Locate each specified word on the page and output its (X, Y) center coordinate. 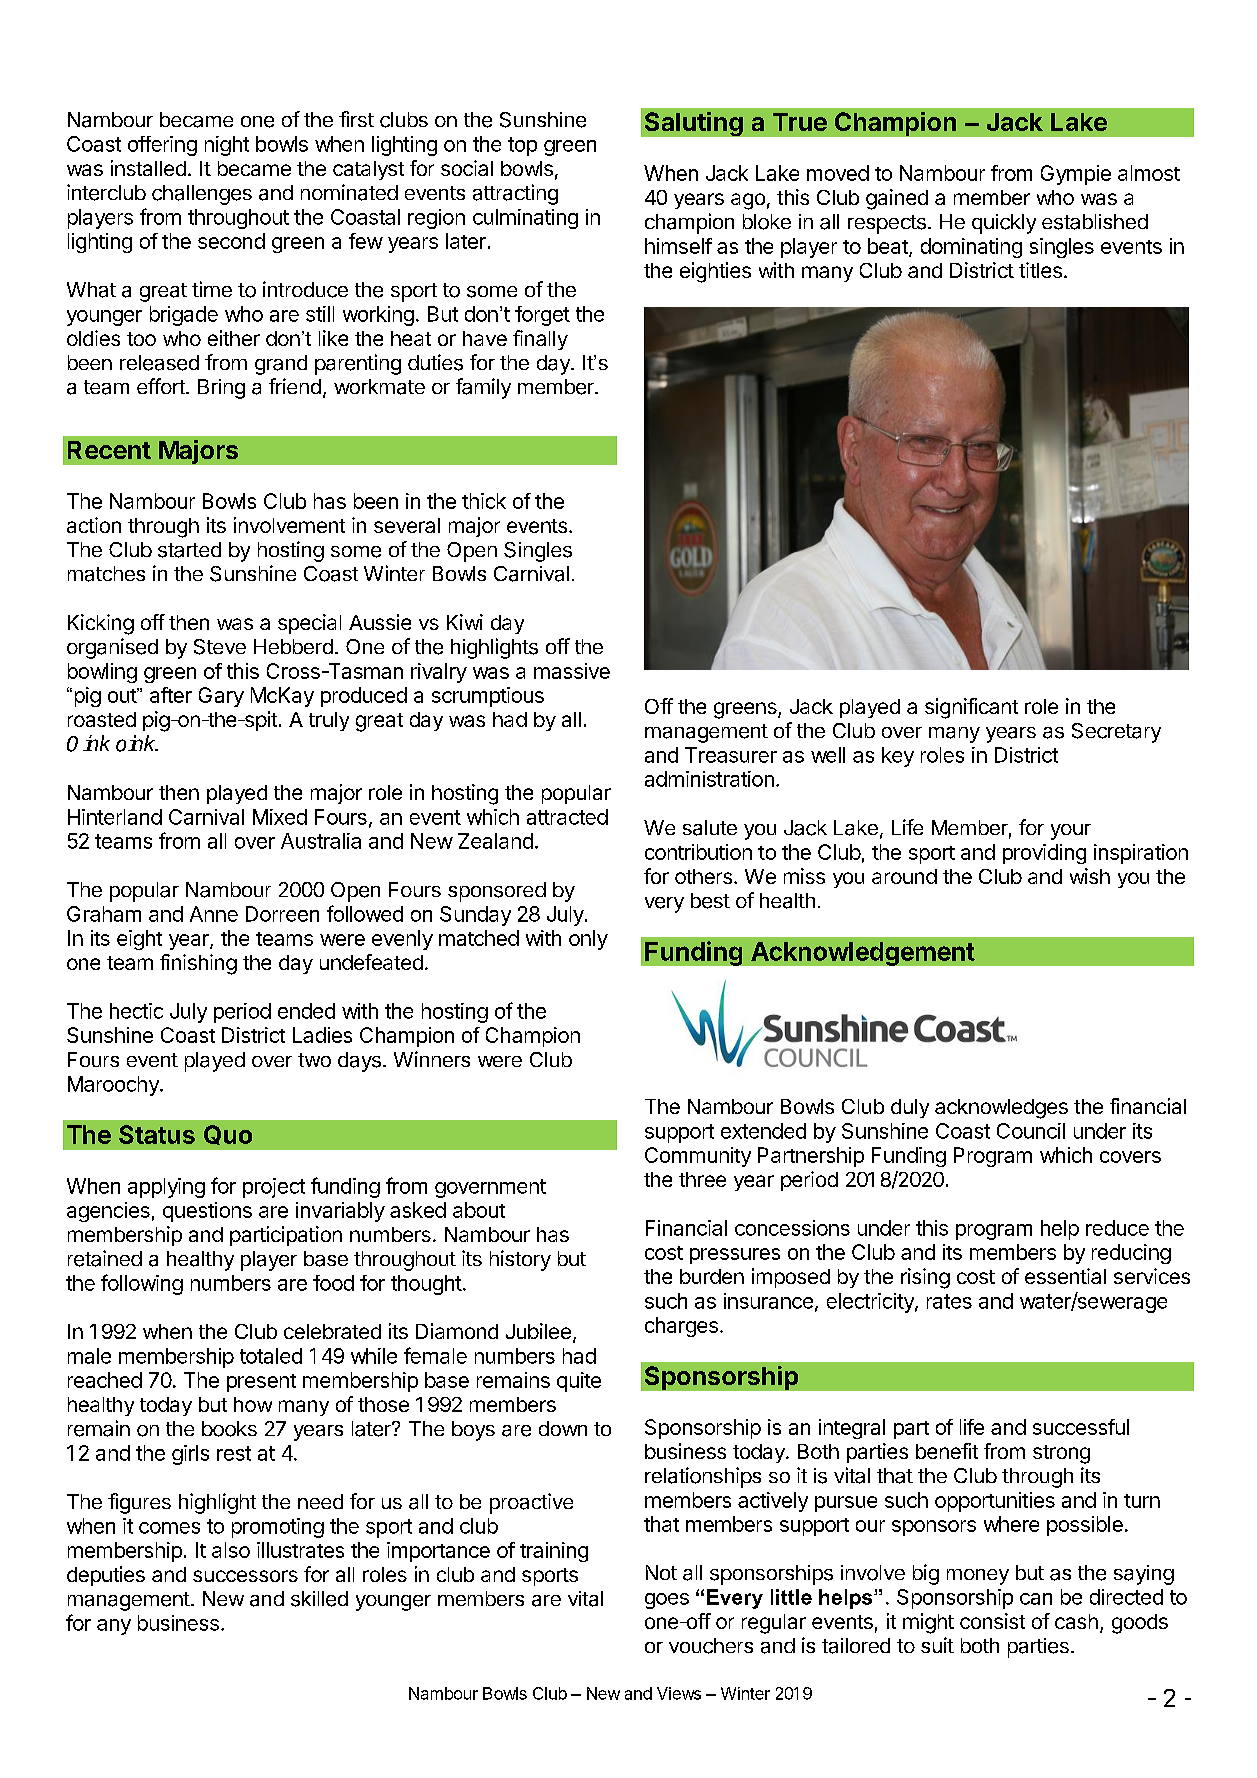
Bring (221, 389)
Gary (221, 697)
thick (484, 501)
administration (709, 779)
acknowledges (1001, 1109)
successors (245, 1576)
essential (1065, 1276)
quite (579, 1382)
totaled (271, 1356)
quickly (1004, 224)
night (227, 146)
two (314, 1060)
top (522, 146)
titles (1040, 270)
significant (971, 708)
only (588, 940)
